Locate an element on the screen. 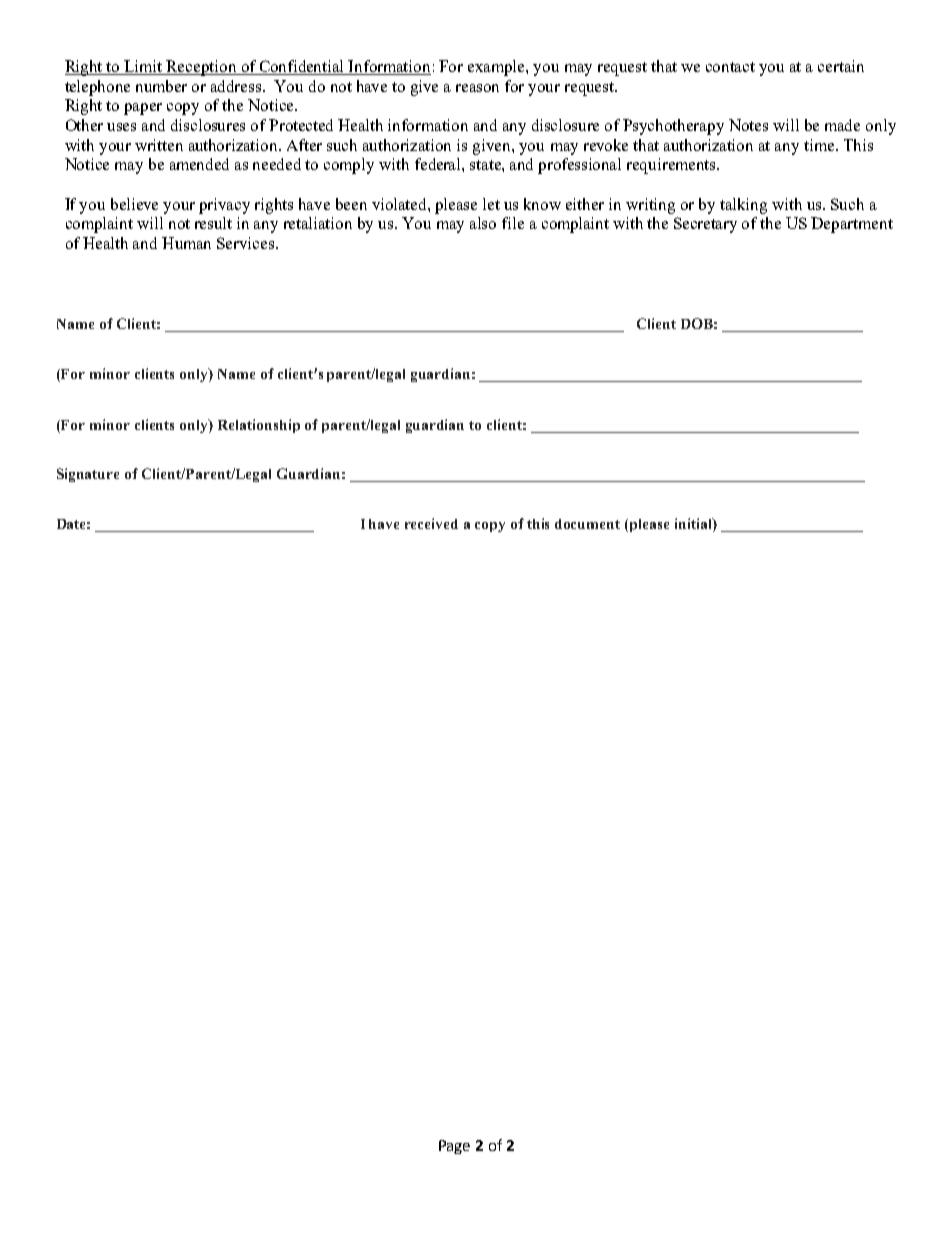 The width and height of the screenshot is (952, 1233). Services is located at coordinates (247, 243).
